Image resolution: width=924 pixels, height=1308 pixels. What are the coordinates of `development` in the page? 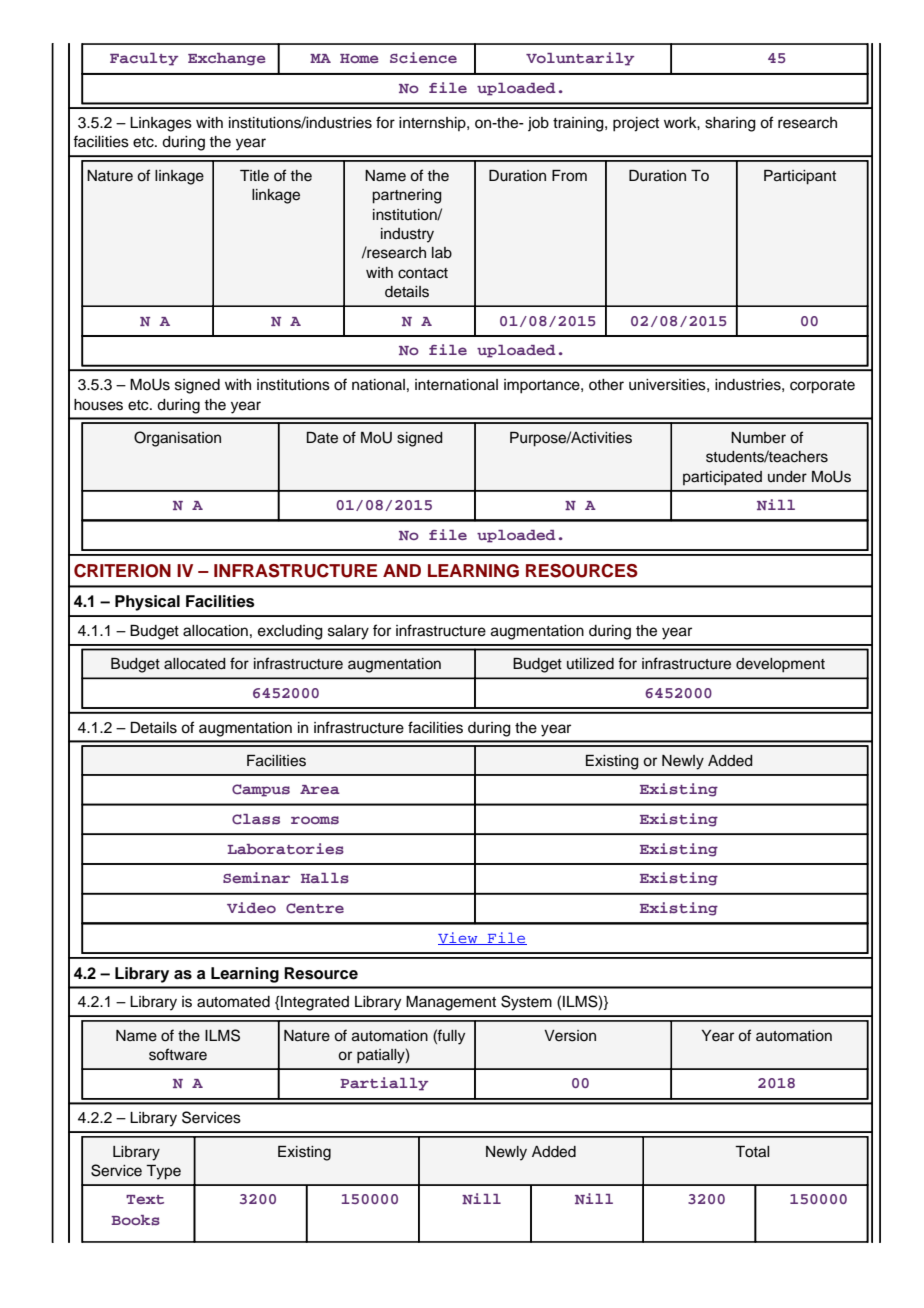 It's located at (780, 665).
